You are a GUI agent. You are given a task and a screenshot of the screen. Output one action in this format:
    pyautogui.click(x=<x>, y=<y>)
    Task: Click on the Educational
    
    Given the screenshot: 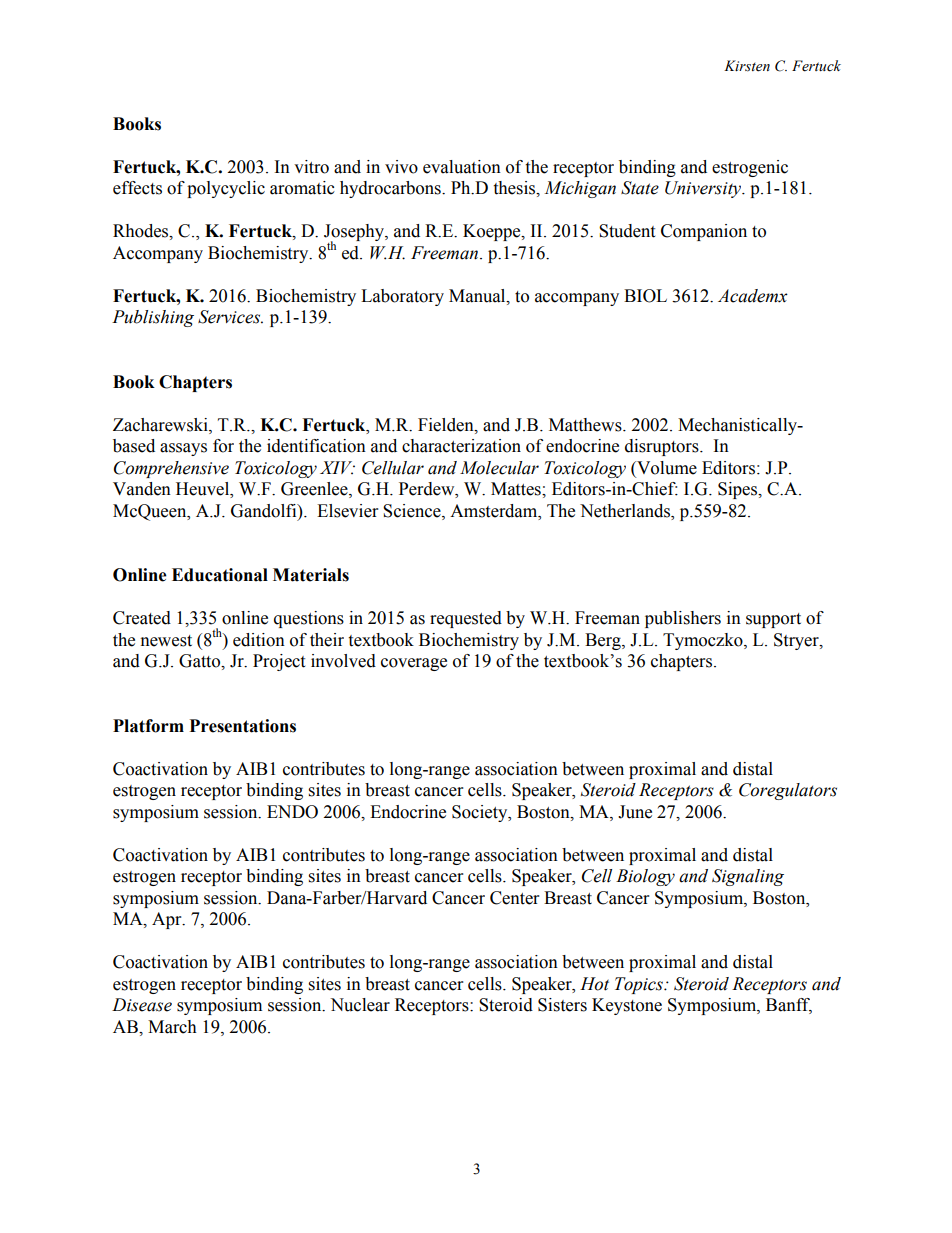 What is the action you would take?
    pyautogui.click(x=220, y=575)
